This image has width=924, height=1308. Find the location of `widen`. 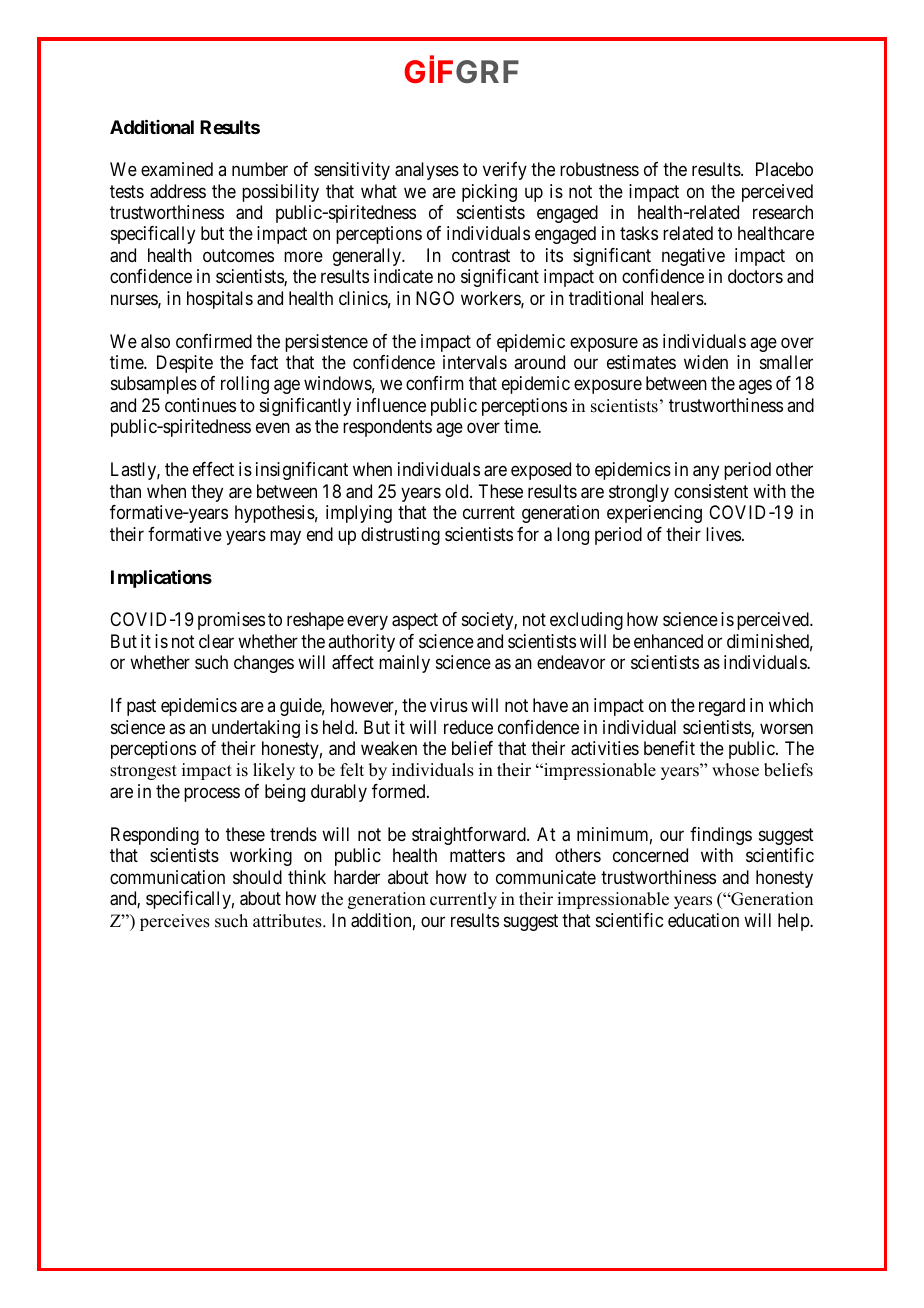

widen is located at coordinates (706, 362).
